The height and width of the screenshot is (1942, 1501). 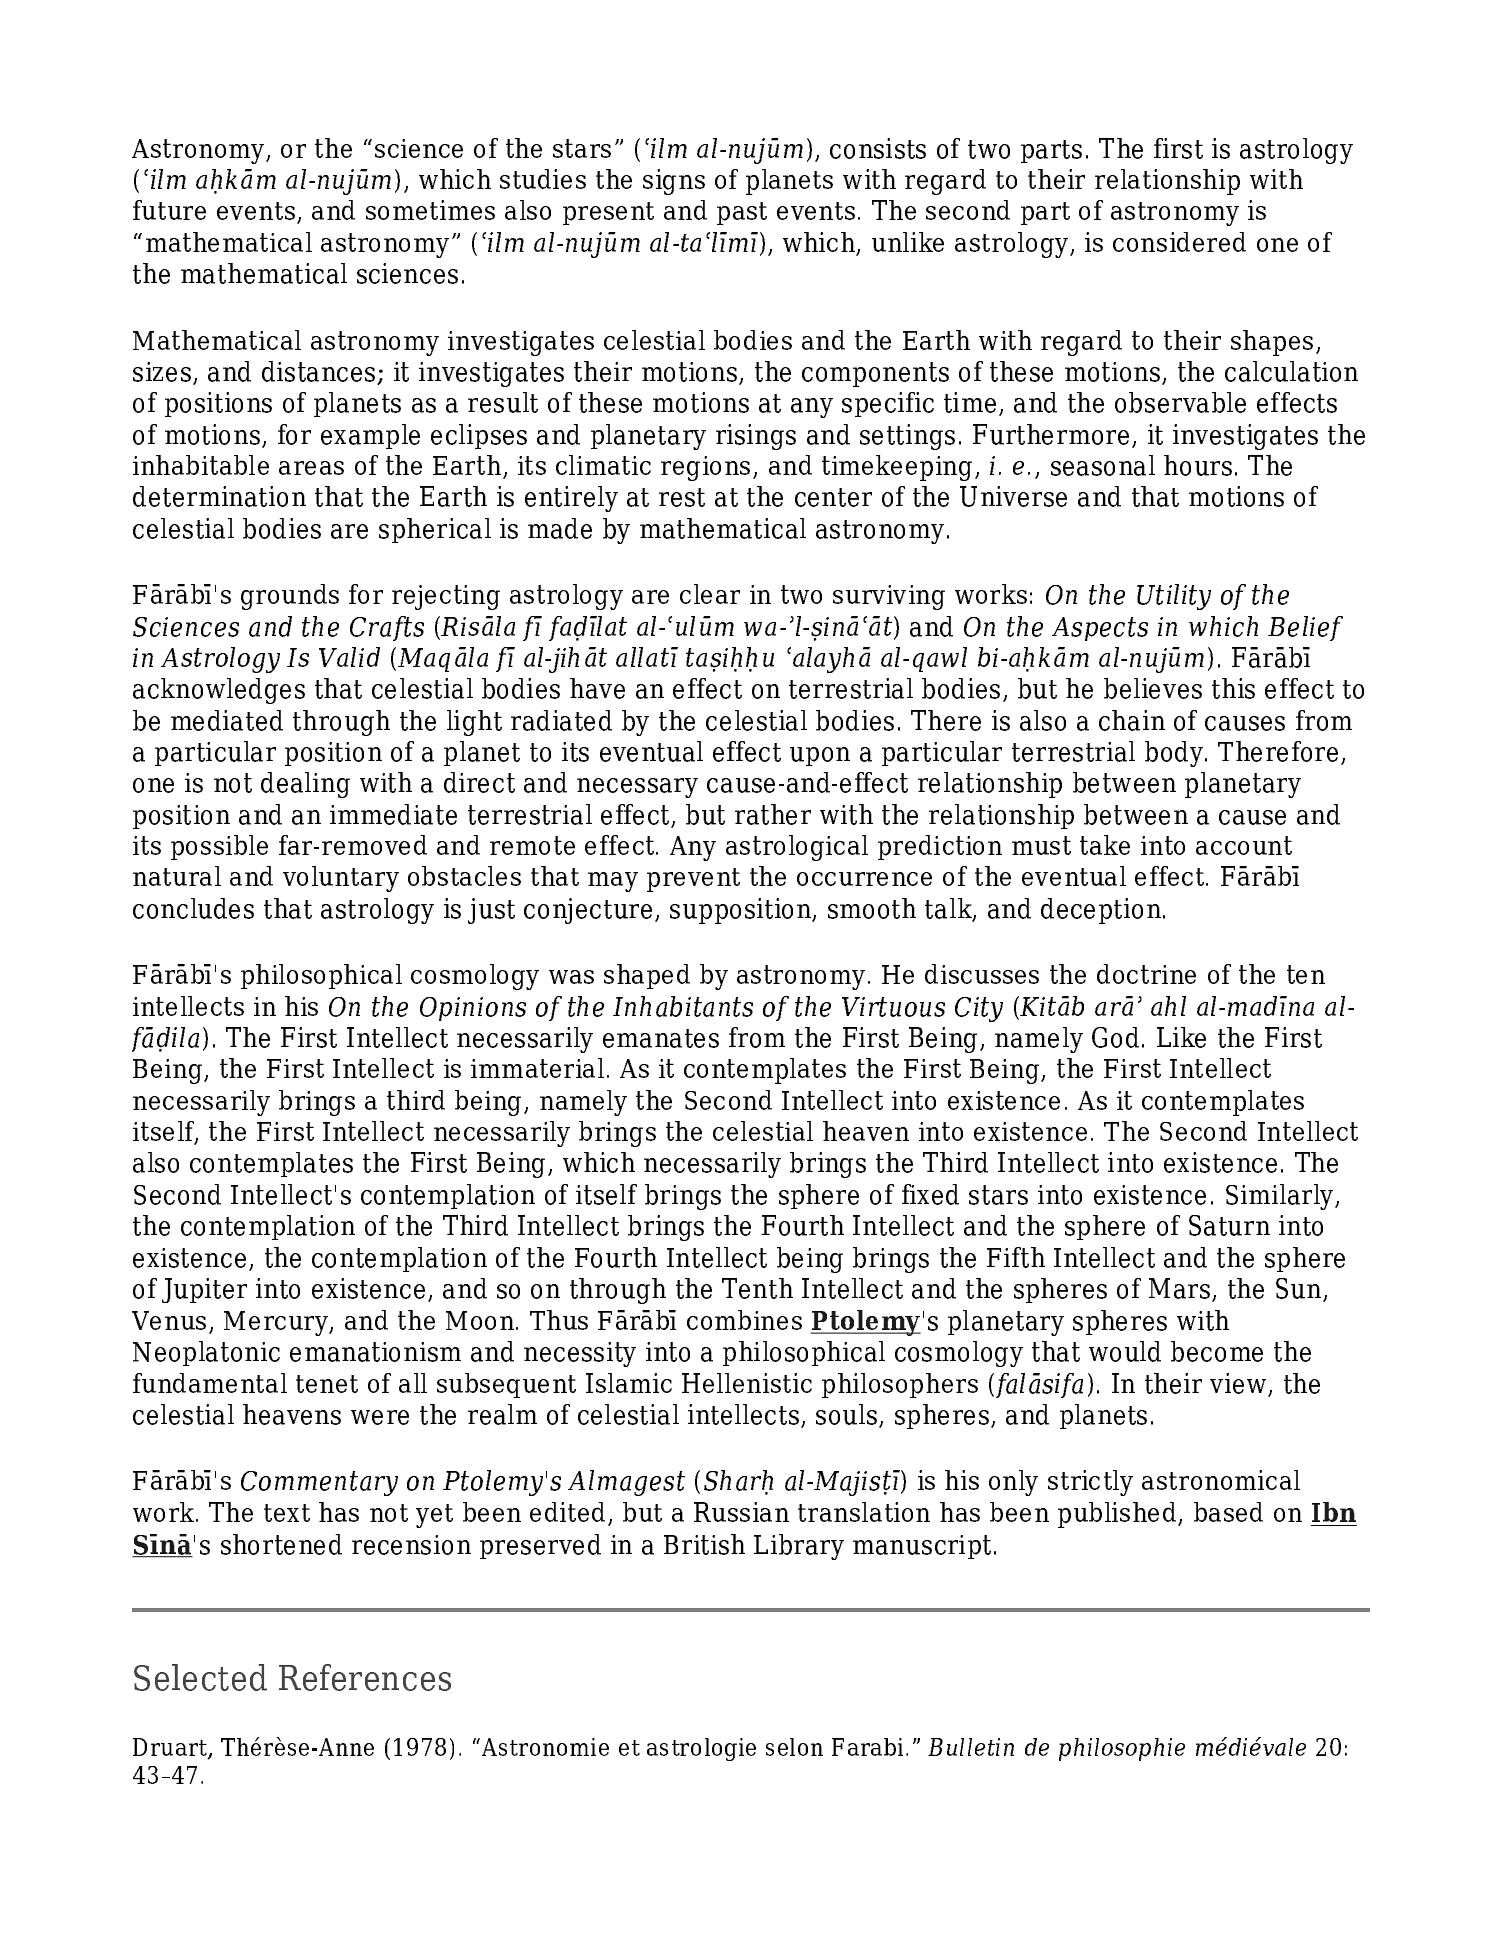 I want to click on Jupiter, so click(x=204, y=1290).
